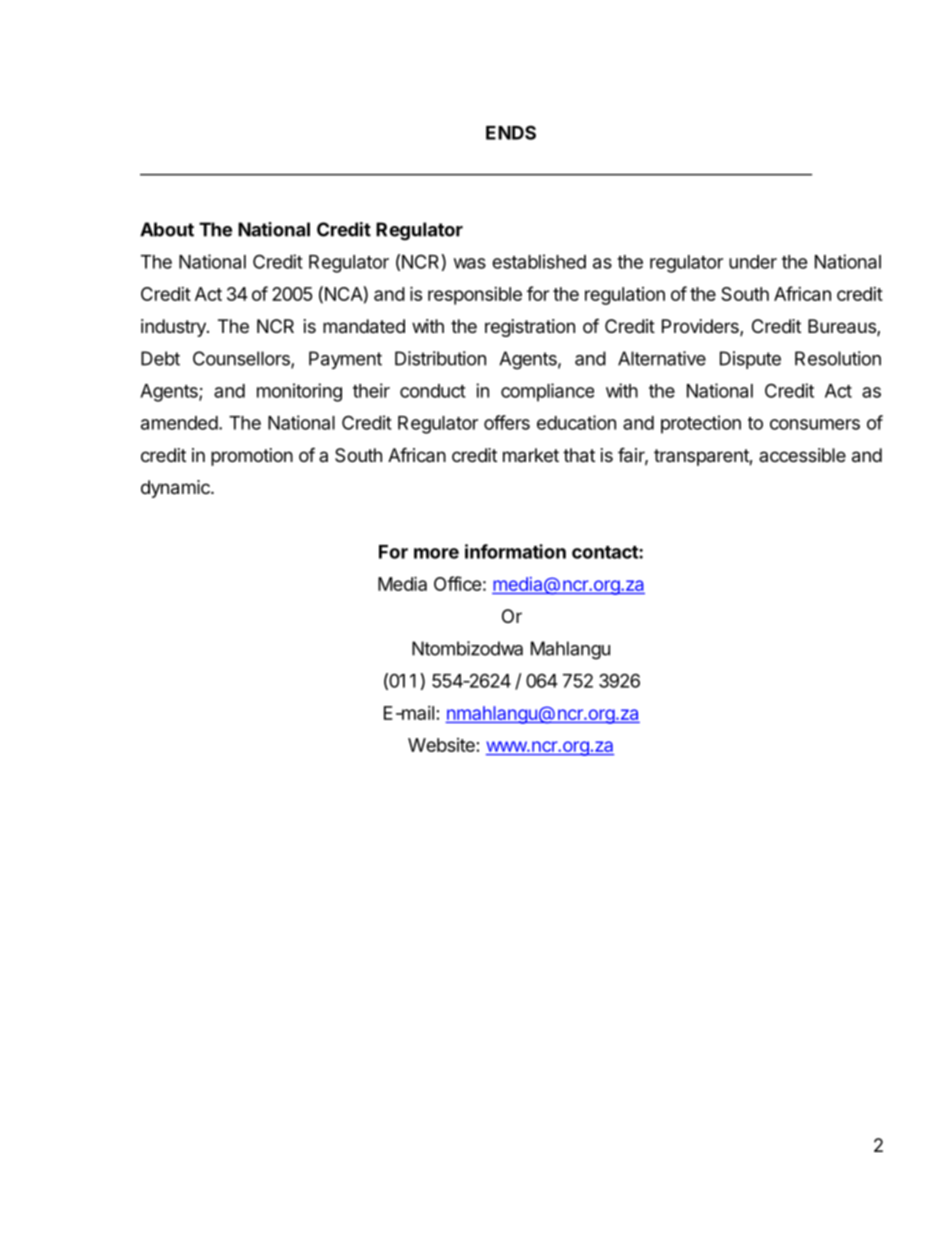 The height and width of the screenshot is (1233, 952). I want to click on About, so click(167, 229).
